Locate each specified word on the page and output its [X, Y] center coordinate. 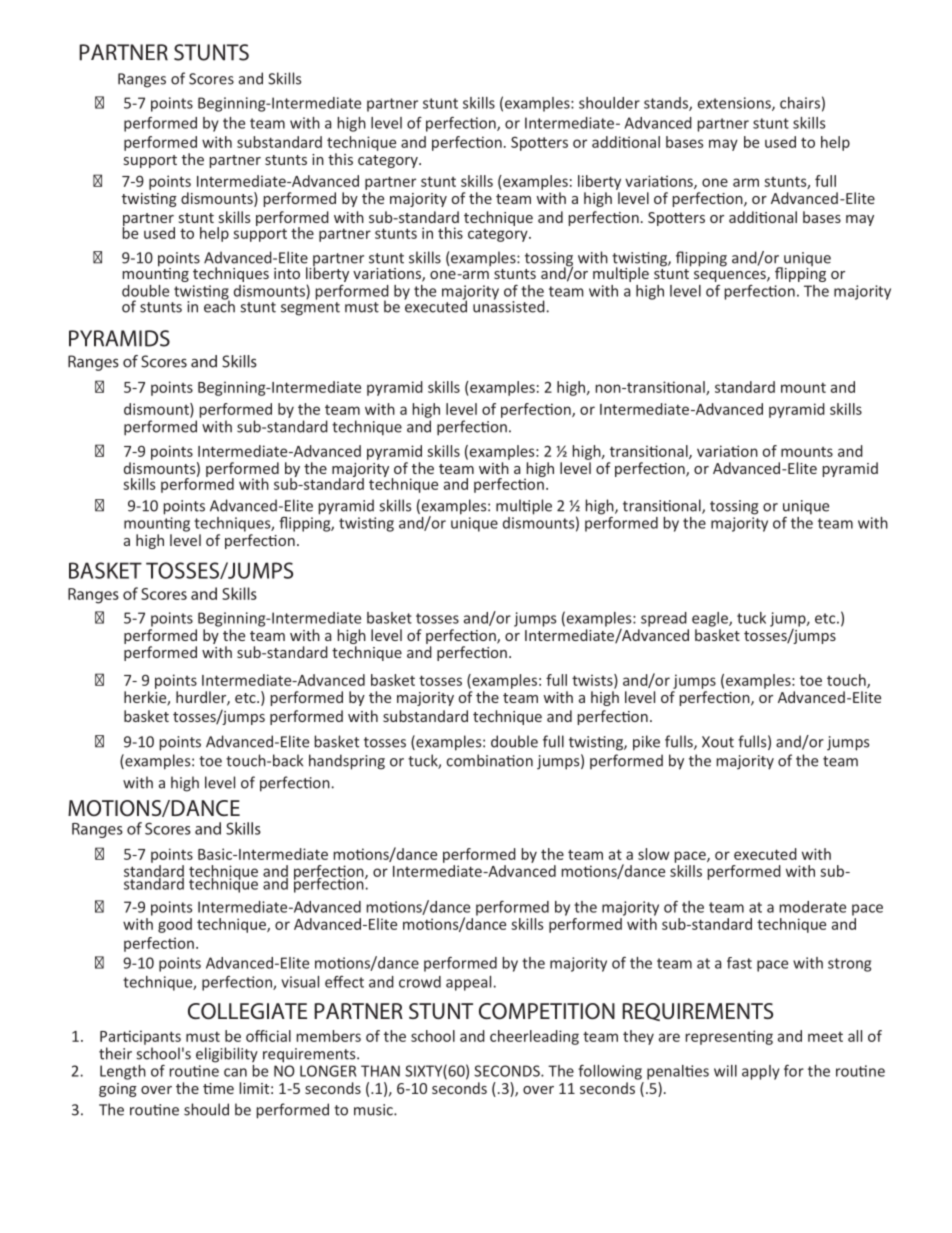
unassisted [509, 305]
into [287, 273]
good [175, 925]
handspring [347, 762]
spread [664, 619]
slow [653, 854]
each [219, 305]
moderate [812, 907]
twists [593, 681]
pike [646, 743]
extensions [735, 104]
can [235, 1072]
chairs [800, 103]
